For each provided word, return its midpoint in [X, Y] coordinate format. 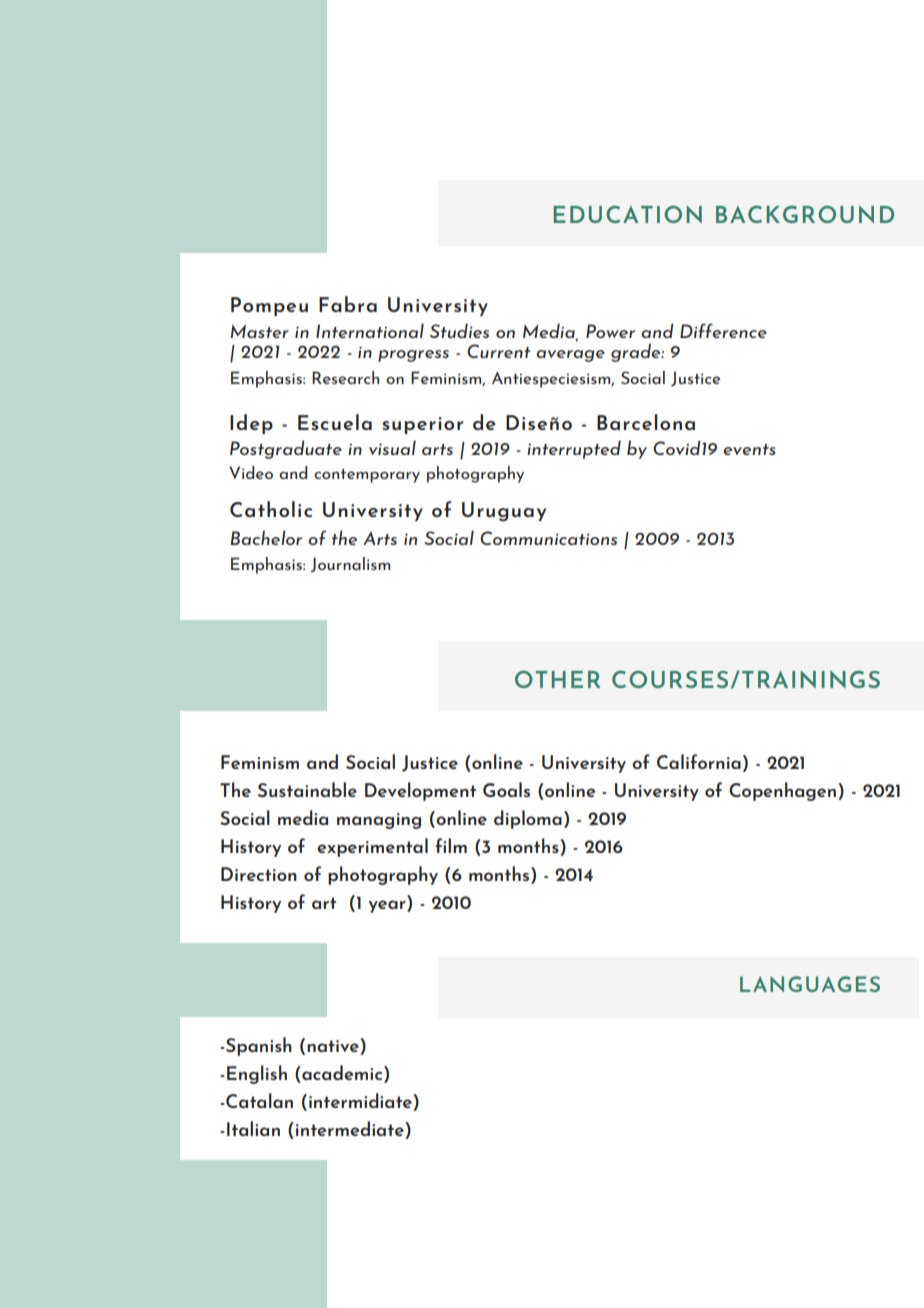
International [370, 330]
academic [343, 1073]
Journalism [350, 565]
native [333, 1046]
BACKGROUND [805, 214]
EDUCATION [627, 214]
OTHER [557, 679]
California [699, 761]
